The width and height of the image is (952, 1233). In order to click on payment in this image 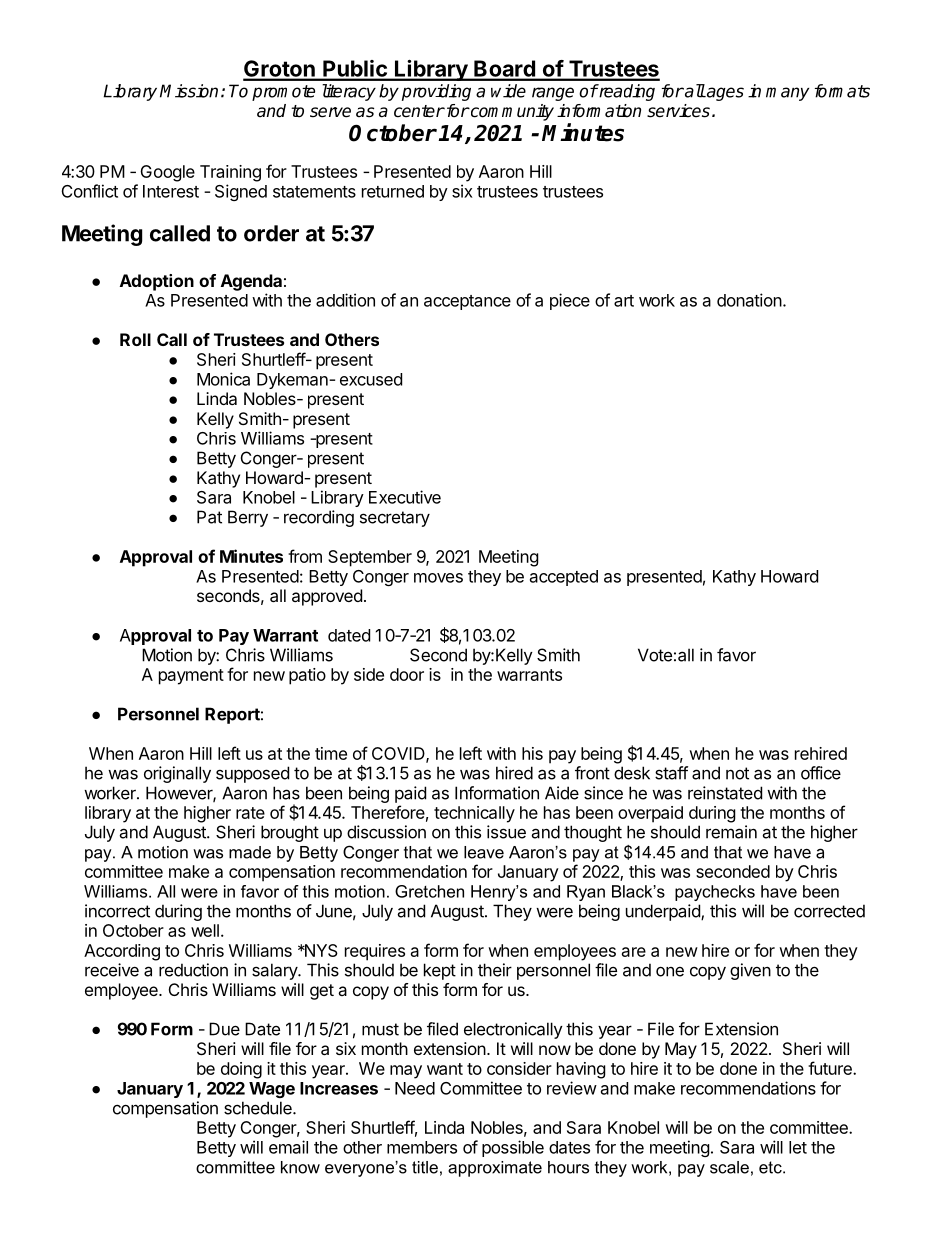, I will do `click(191, 677)`.
